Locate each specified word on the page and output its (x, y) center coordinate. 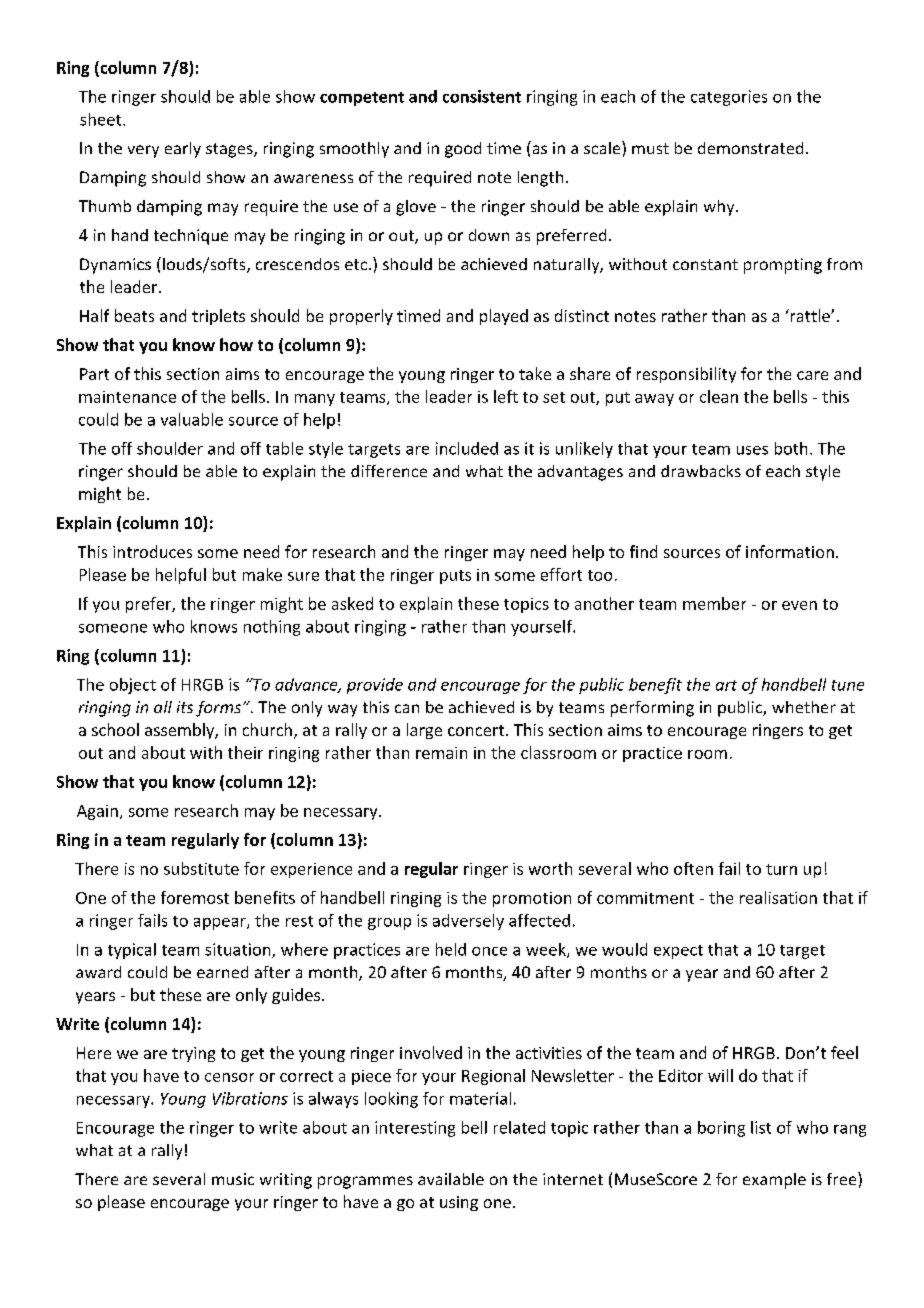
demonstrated (750, 148)
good (463, 150)
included (467, 448)
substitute (201, 868)
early (183, 150)
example (774, 1181)
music (233, 1179)
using (459, 1203)
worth (550, 868)
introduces (152, 551)
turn (781, 869)
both (791, 448)
